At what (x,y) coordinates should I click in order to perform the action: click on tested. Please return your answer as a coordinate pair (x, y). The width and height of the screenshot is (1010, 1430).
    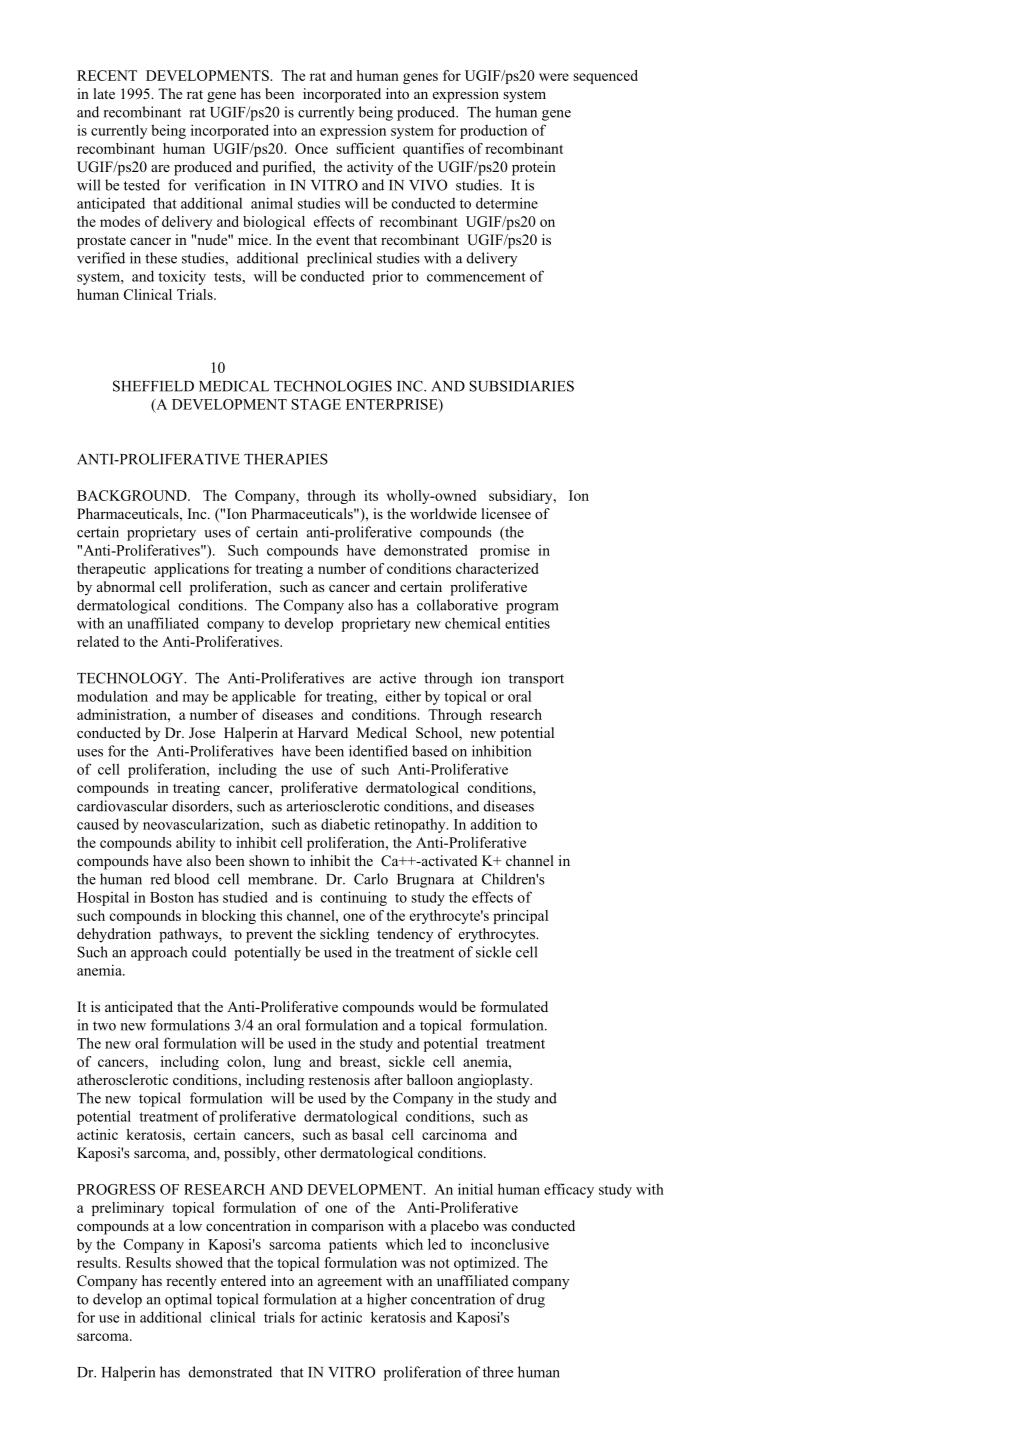
    Looking at the image, I should click on (142, 185).
